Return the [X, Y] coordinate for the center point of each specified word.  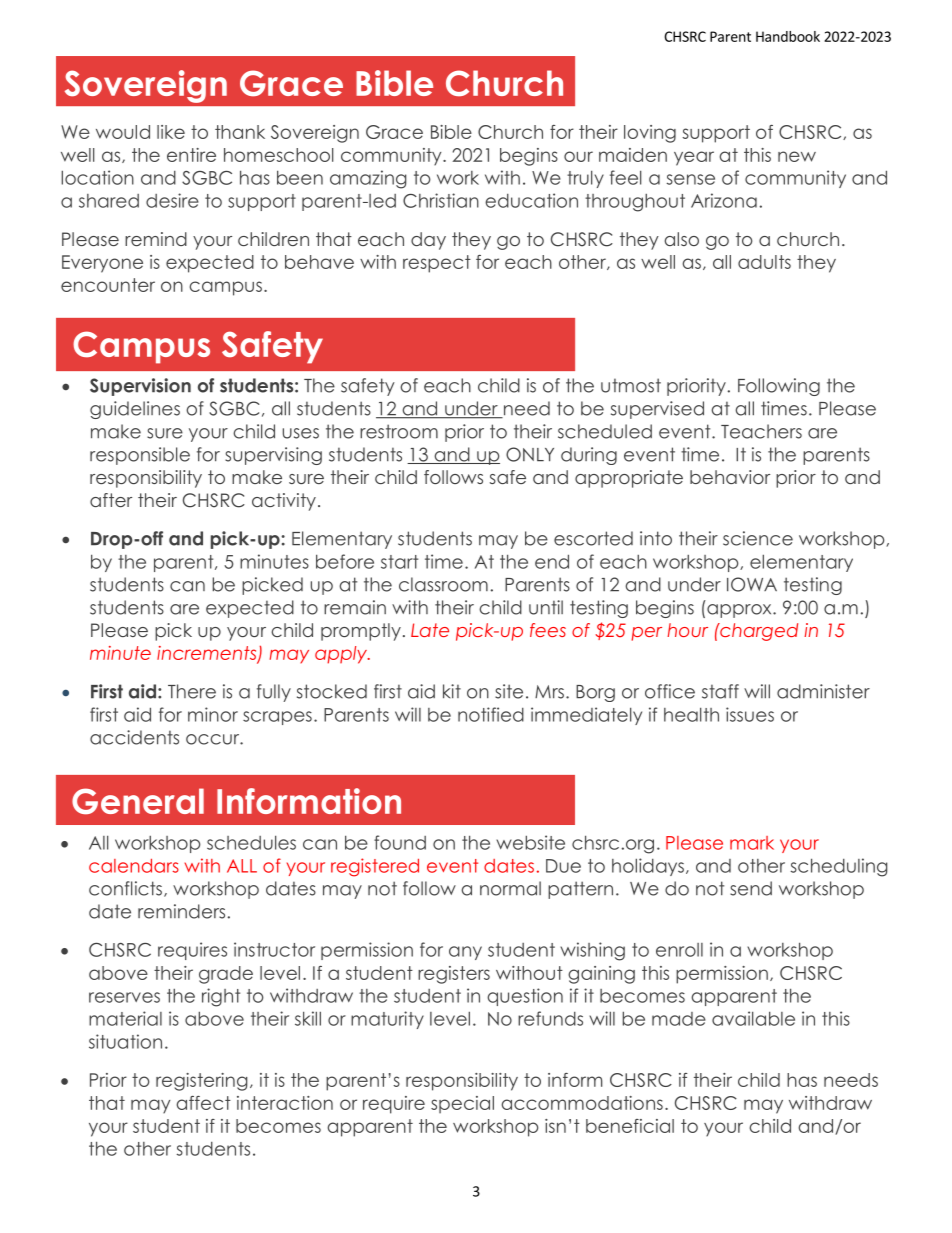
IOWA [752, 584]
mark [752, 843]
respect [437, 264]
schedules [251, 842]
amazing [368, 179]
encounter [108, 285]
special [462, 1105]
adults [764, 262]
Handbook [788, 36]
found [400, 842]
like [171, 132]
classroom [443, 584]
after [111, 500]
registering [201, 1082]
